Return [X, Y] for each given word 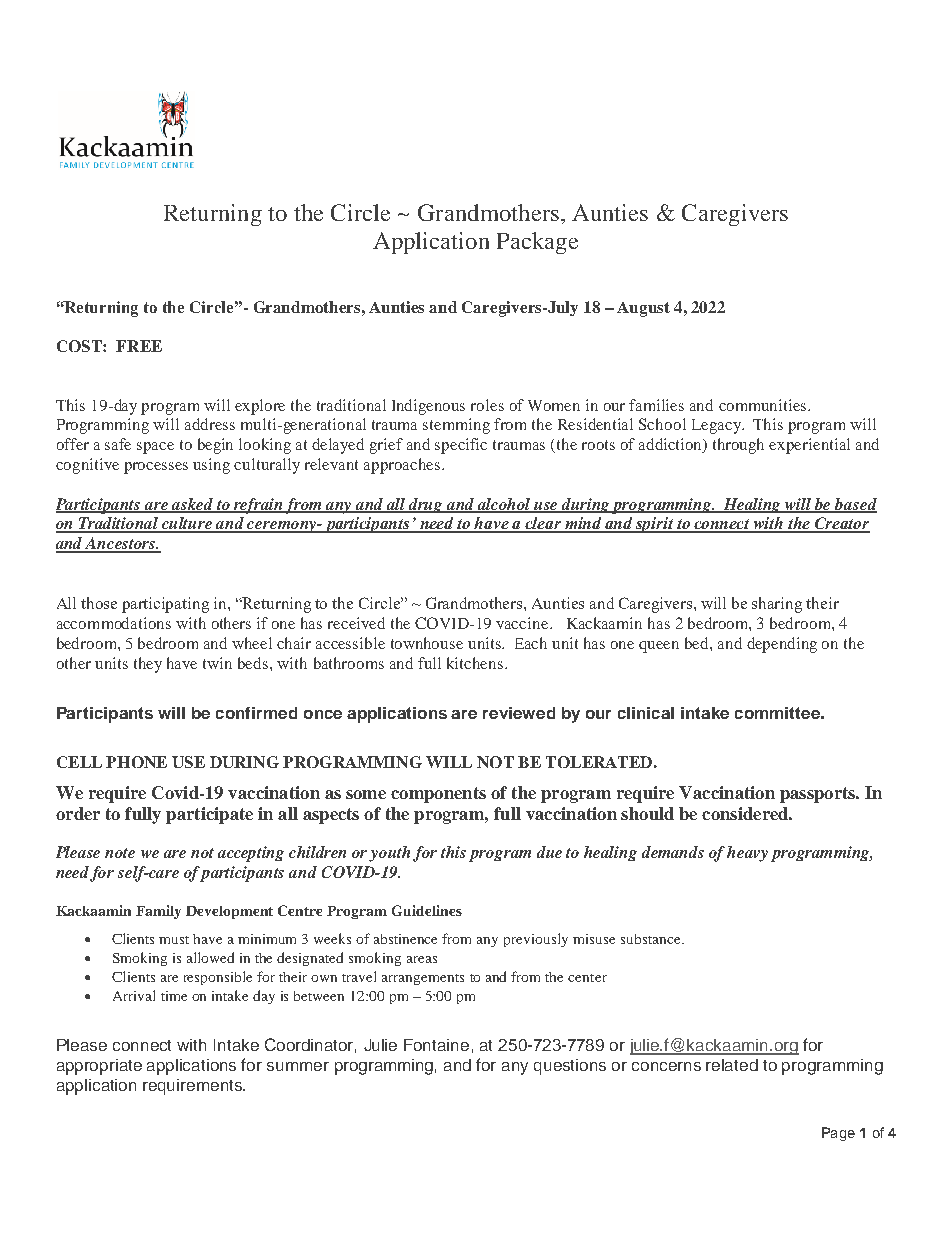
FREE [139, 346]
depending [782, 645]
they [148, 665]
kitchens [475, 663]
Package [537, 243]
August [643, 309]
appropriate [99, 1067]
